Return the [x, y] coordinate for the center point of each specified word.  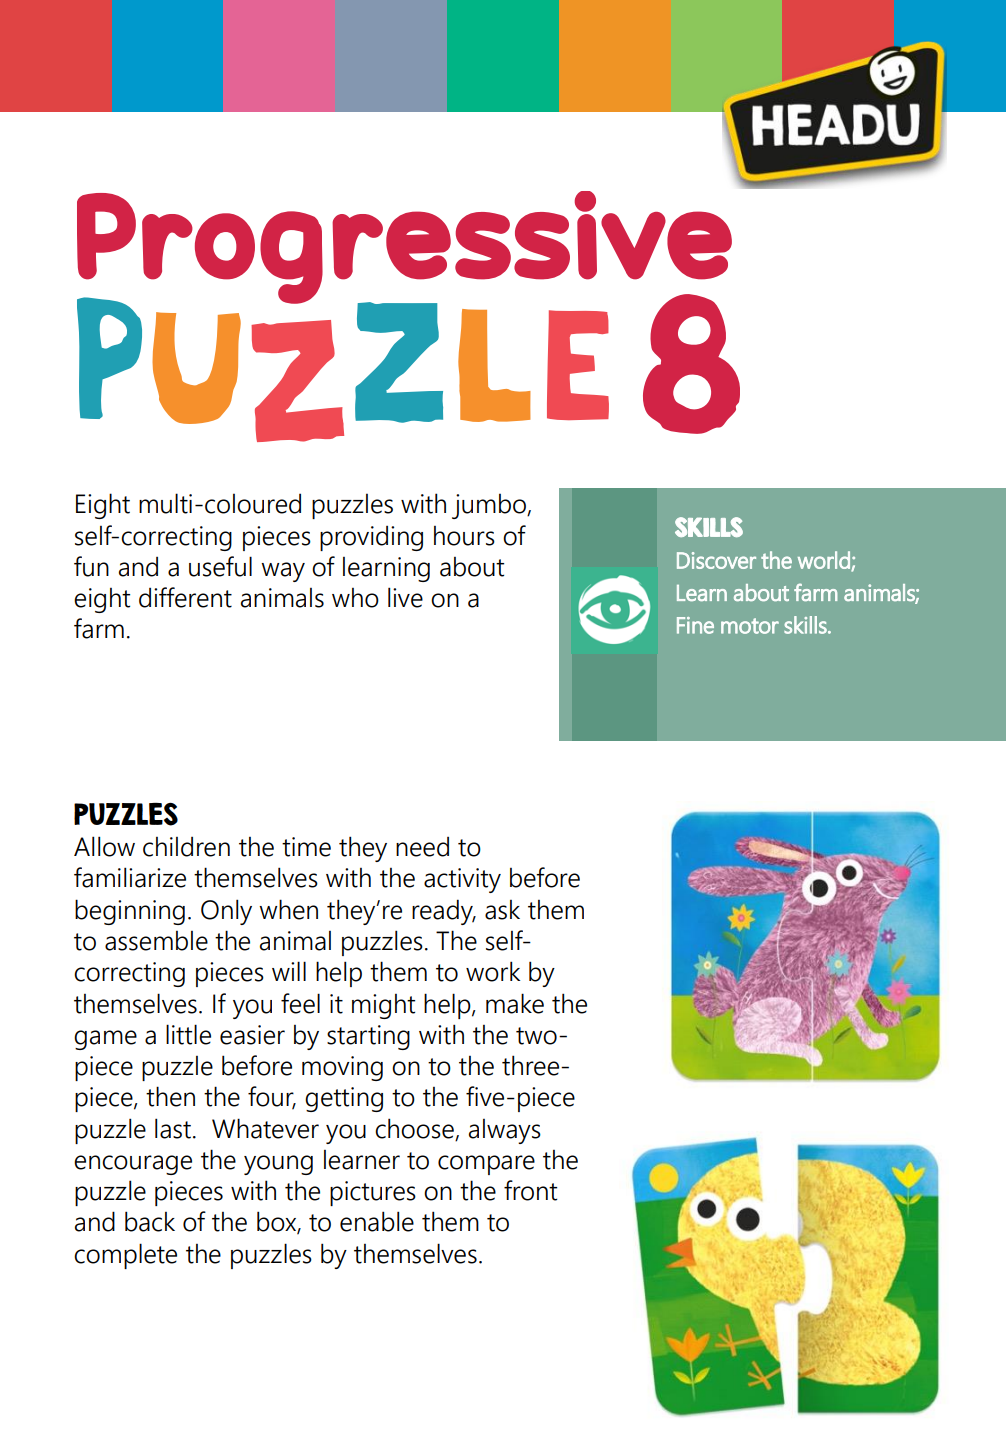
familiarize [130, 877]
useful [220, 566]
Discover [716, 560]
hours [464, 536]
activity [462, 880]
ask [502, 910]
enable [377, 1221]
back [150, 1221]
